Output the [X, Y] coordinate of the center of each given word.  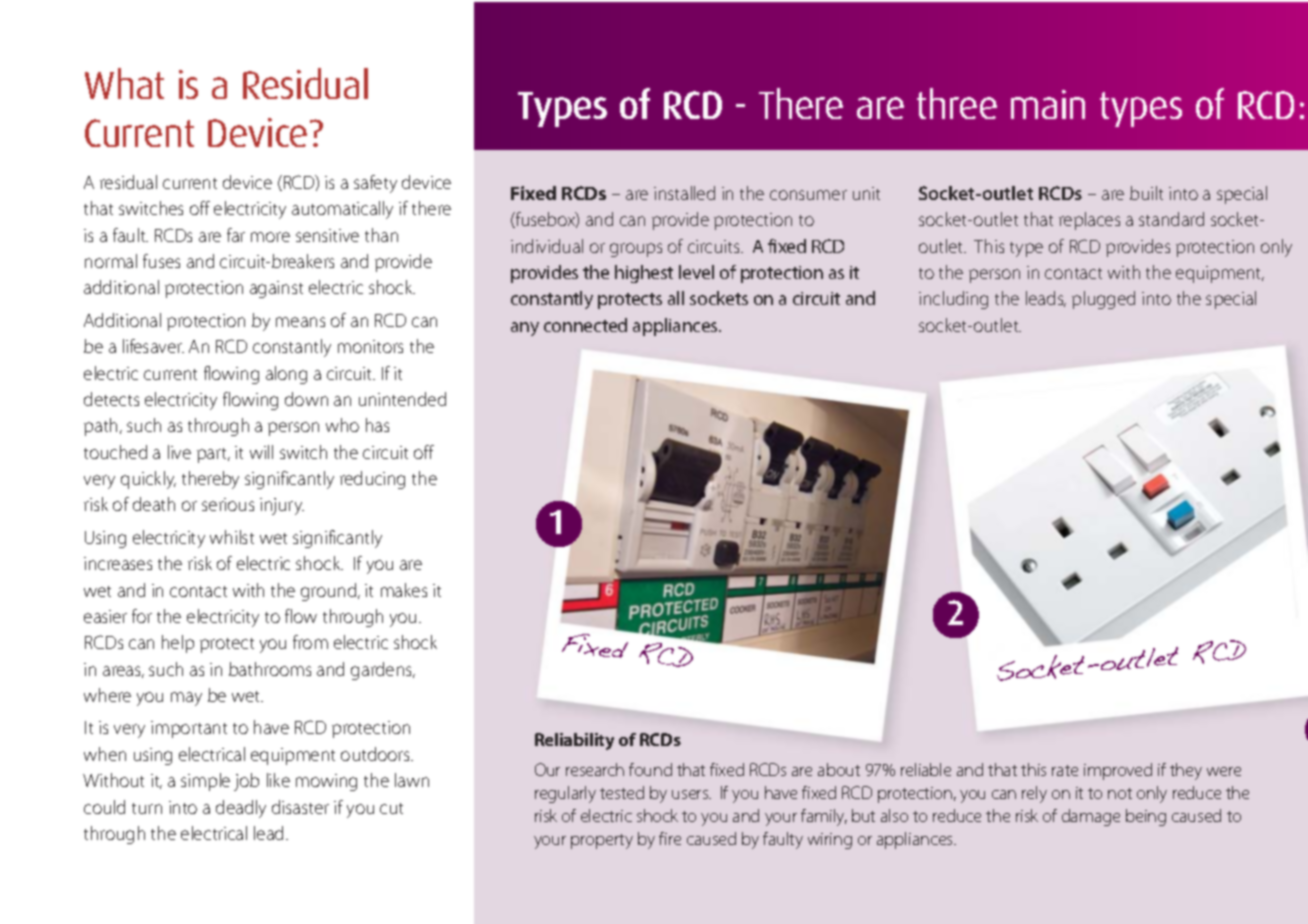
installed [684, 193]
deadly [241, 809]
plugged [1103, 300]
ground [330, 592]
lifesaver [153, 346]
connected [585, 325]
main [1048, 104]
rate [1065, 770]
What [124, 83]
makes [404, 590]
